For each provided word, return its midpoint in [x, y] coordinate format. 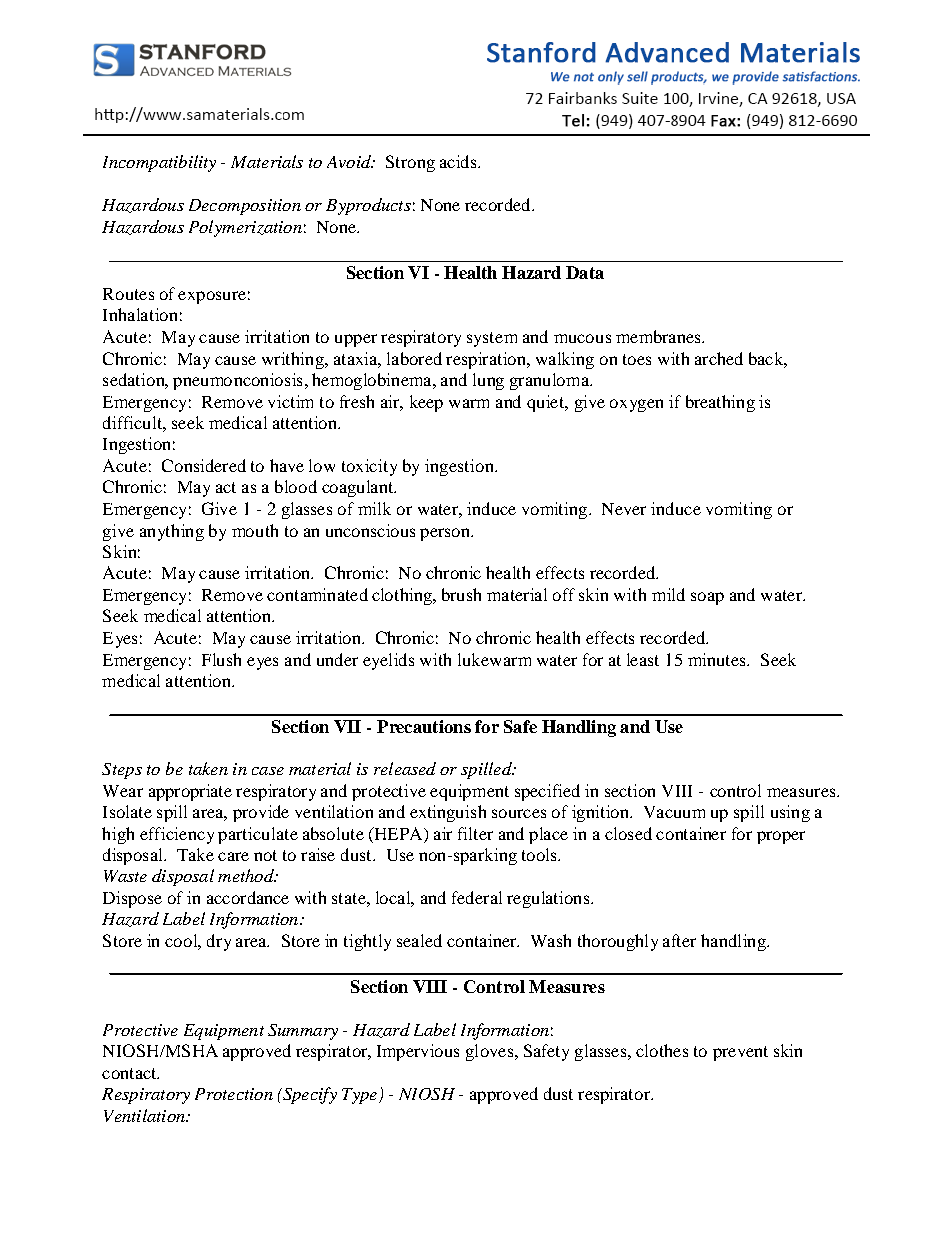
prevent [740, 1053]
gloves [489, 1052]
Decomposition [245, 207]
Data [585, 272]
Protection [234, 1094]
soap [707, 598]
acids [459, 161]
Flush [221, 659]
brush [461, 594]
